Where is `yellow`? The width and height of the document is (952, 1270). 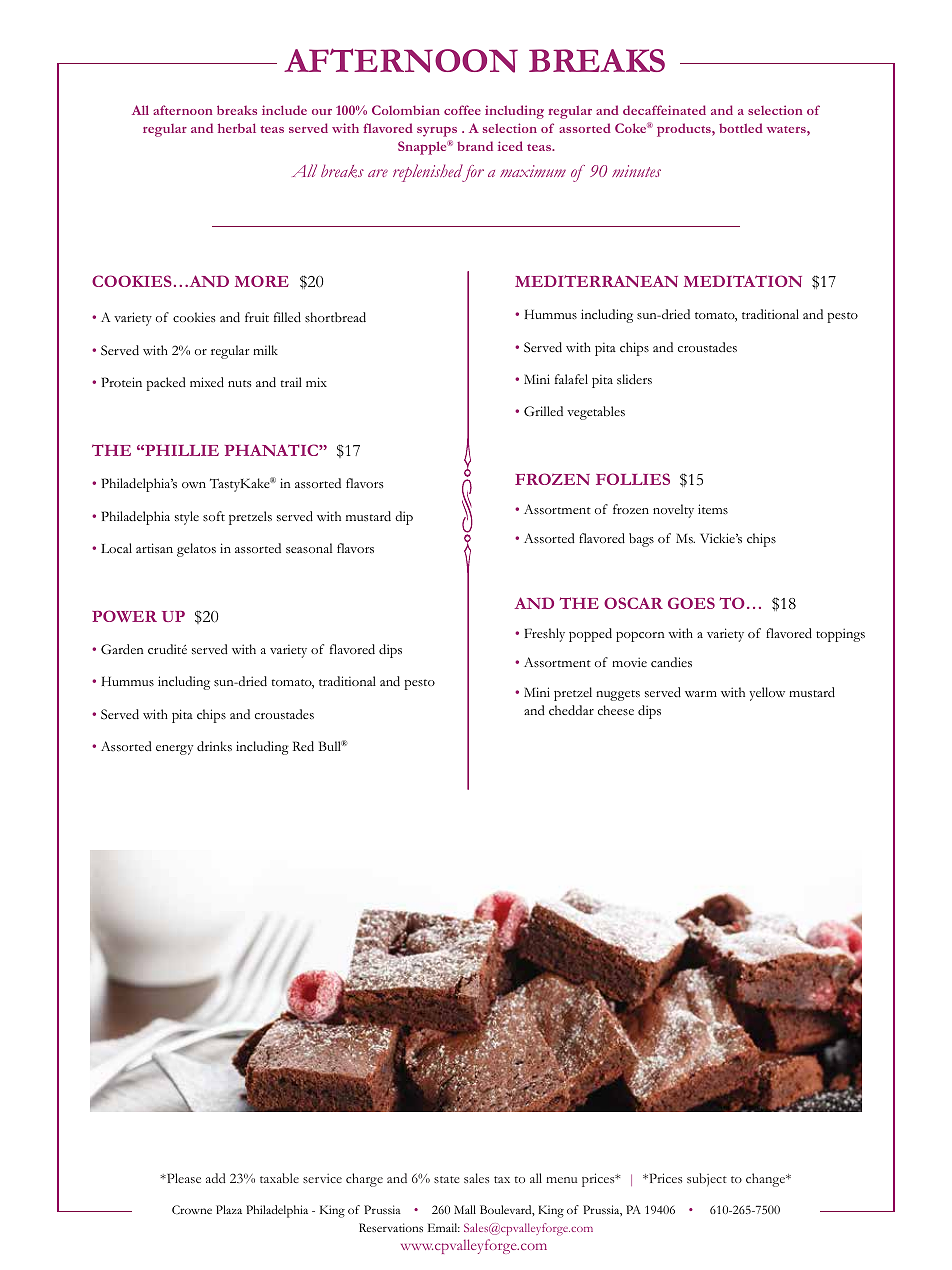
yellow is located at coordinates (767, 694).
